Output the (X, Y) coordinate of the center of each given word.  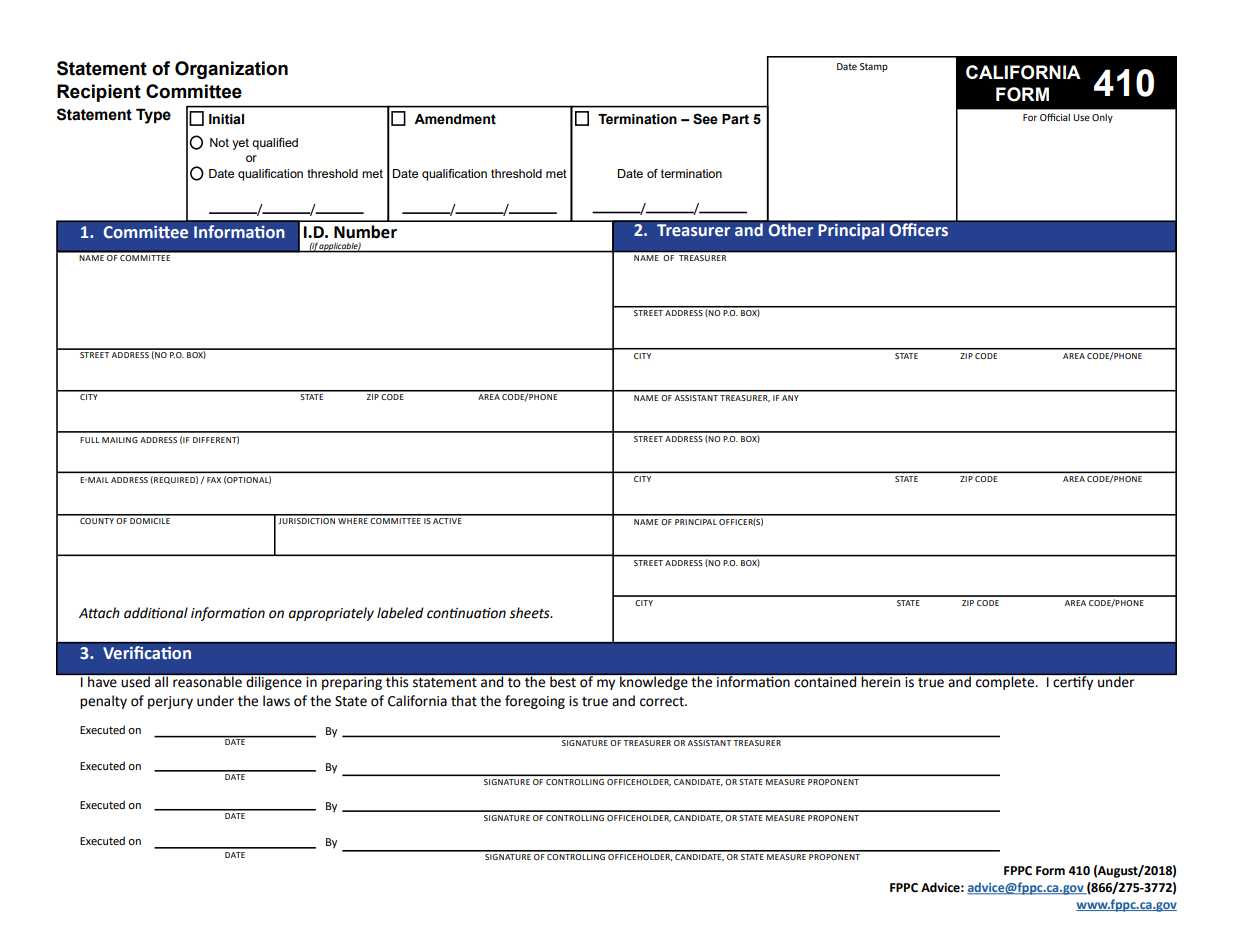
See (705, 119)
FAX (214, 480)
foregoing (535, 702)
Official (1055, 117)
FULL (89, 440)
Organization (231, 70)
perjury (170, 702)
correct (663, 702)
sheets (530, 613)
